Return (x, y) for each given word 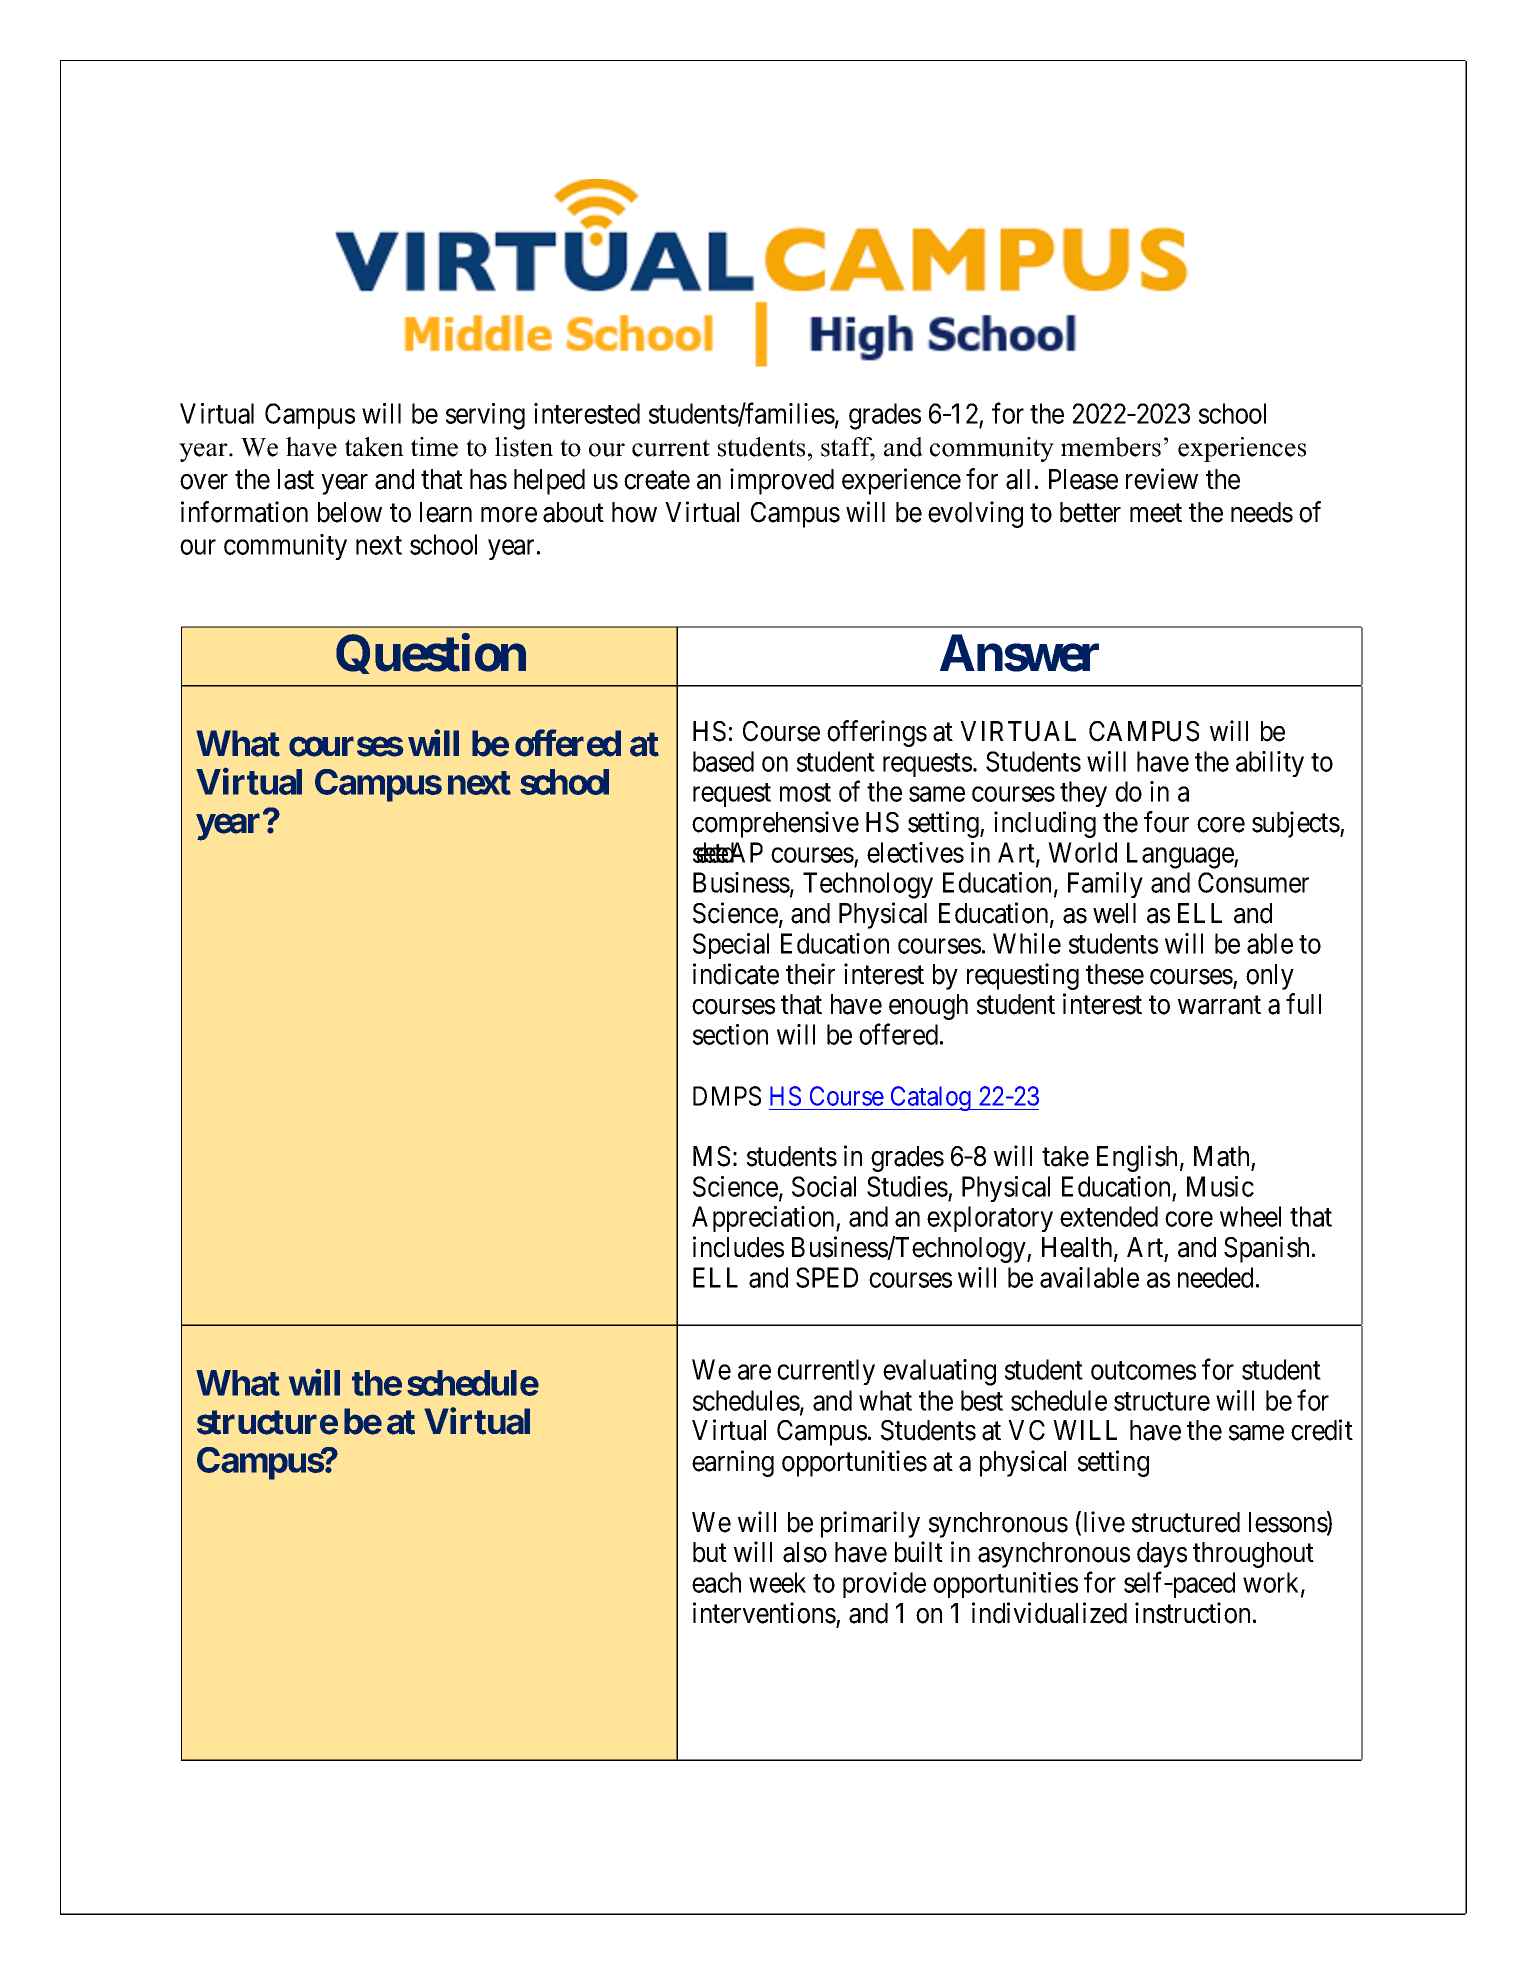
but (710, 1552)
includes (738, 1247)
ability (1270, 764)
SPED (827, 1277)
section (730, 1034)
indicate (736, 974)
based (723, 761)
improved (782, 481)
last (296, 479)
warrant (1219, 1005)
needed (1215, 1277)
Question (431, 654)
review (1162, 479)
